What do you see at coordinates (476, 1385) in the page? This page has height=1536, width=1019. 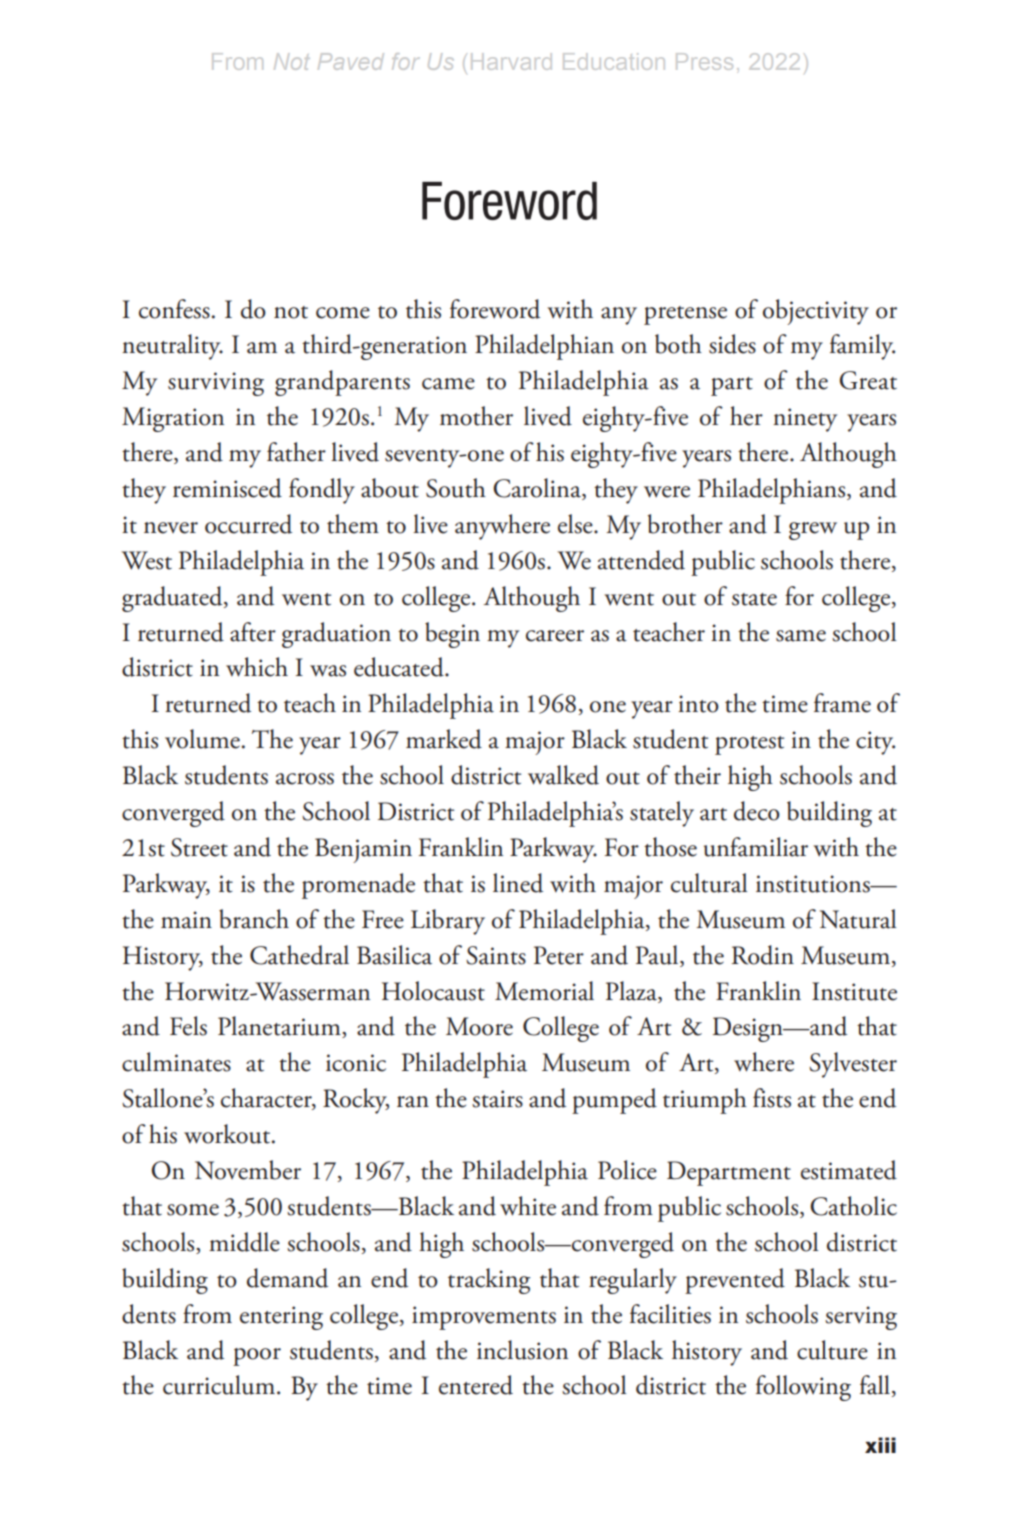 I see `entered` at bounding box center [476, 1385].
